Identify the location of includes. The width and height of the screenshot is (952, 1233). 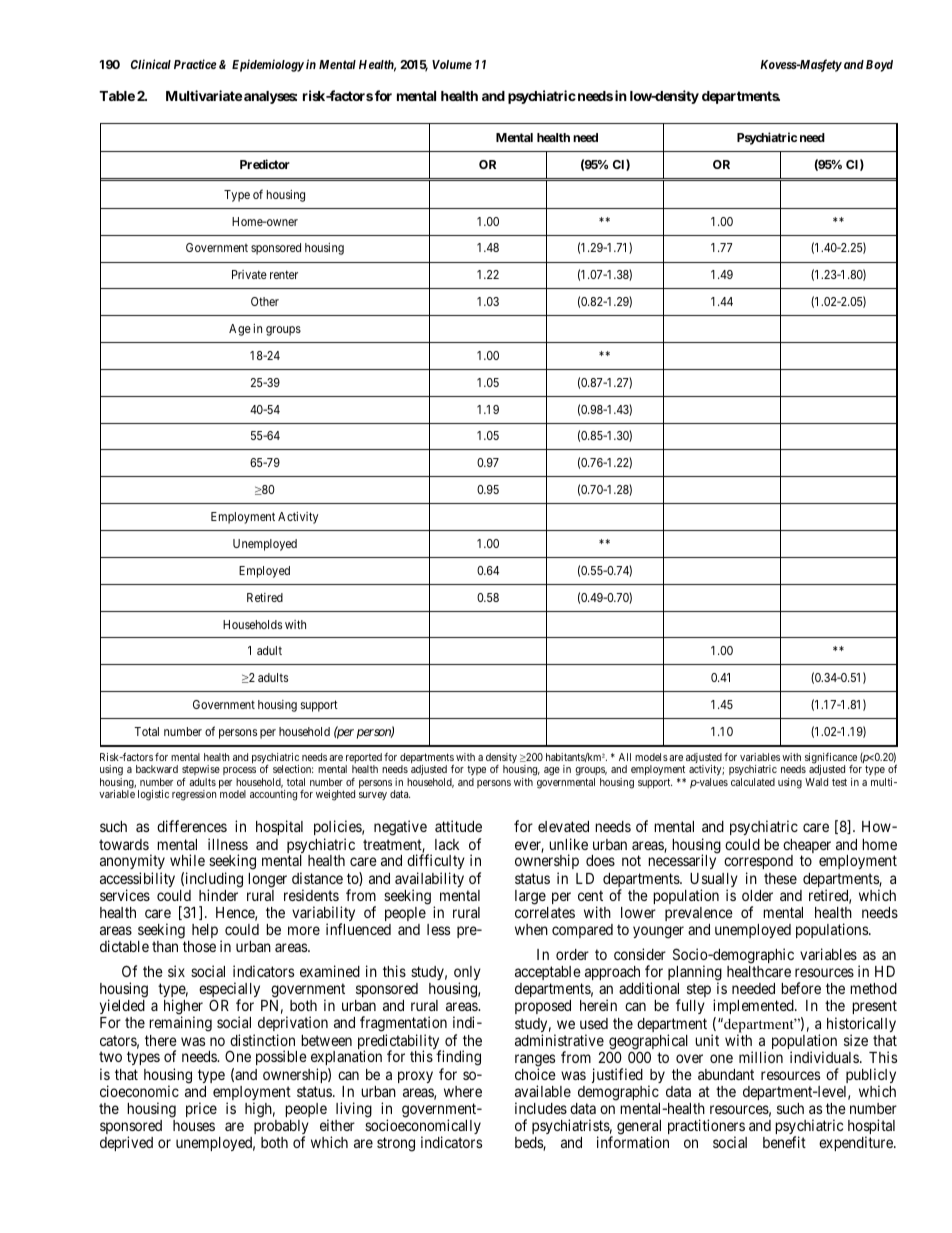
(541, 1108).
